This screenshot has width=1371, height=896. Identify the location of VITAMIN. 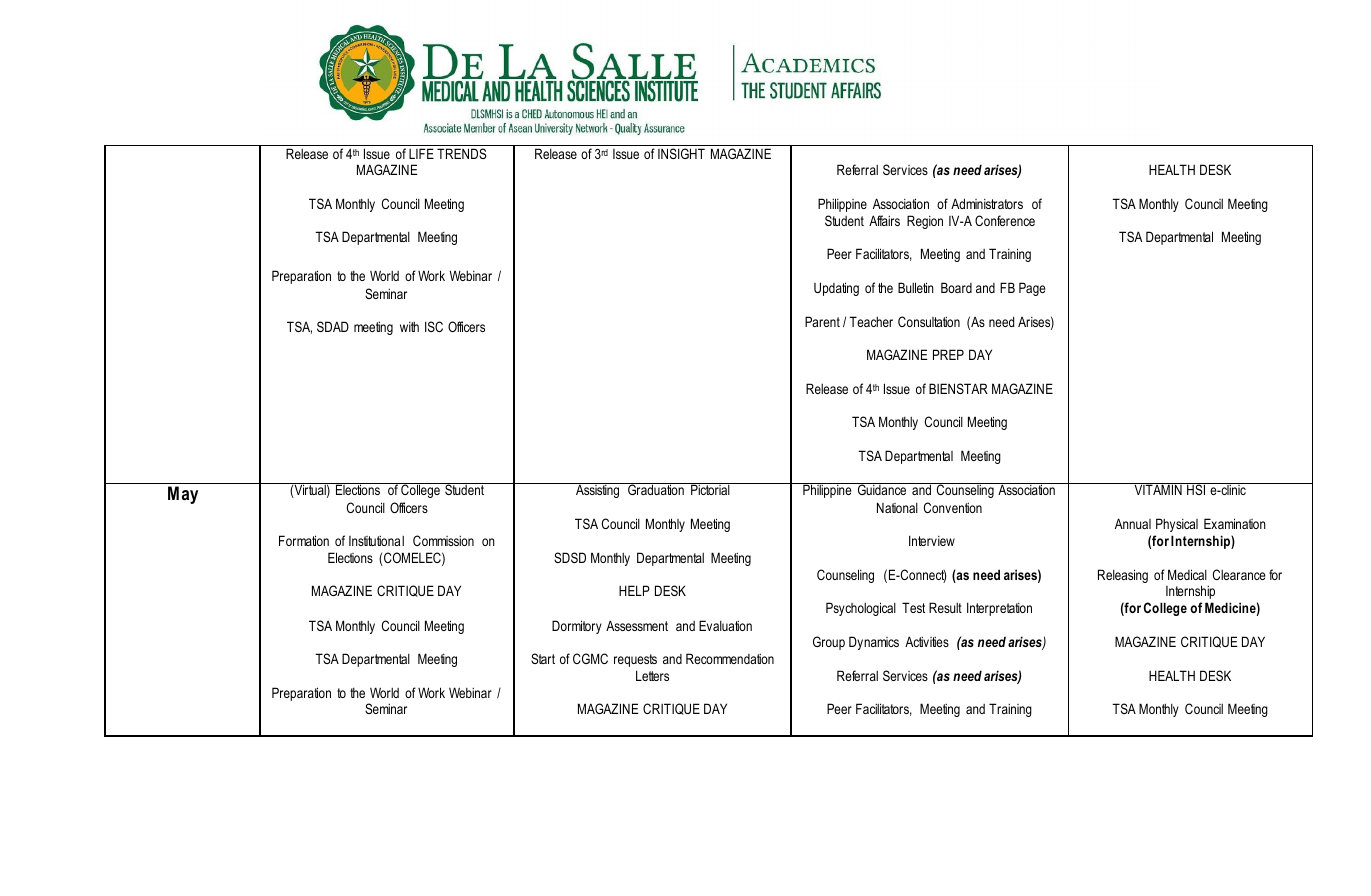
(1158, 489).
